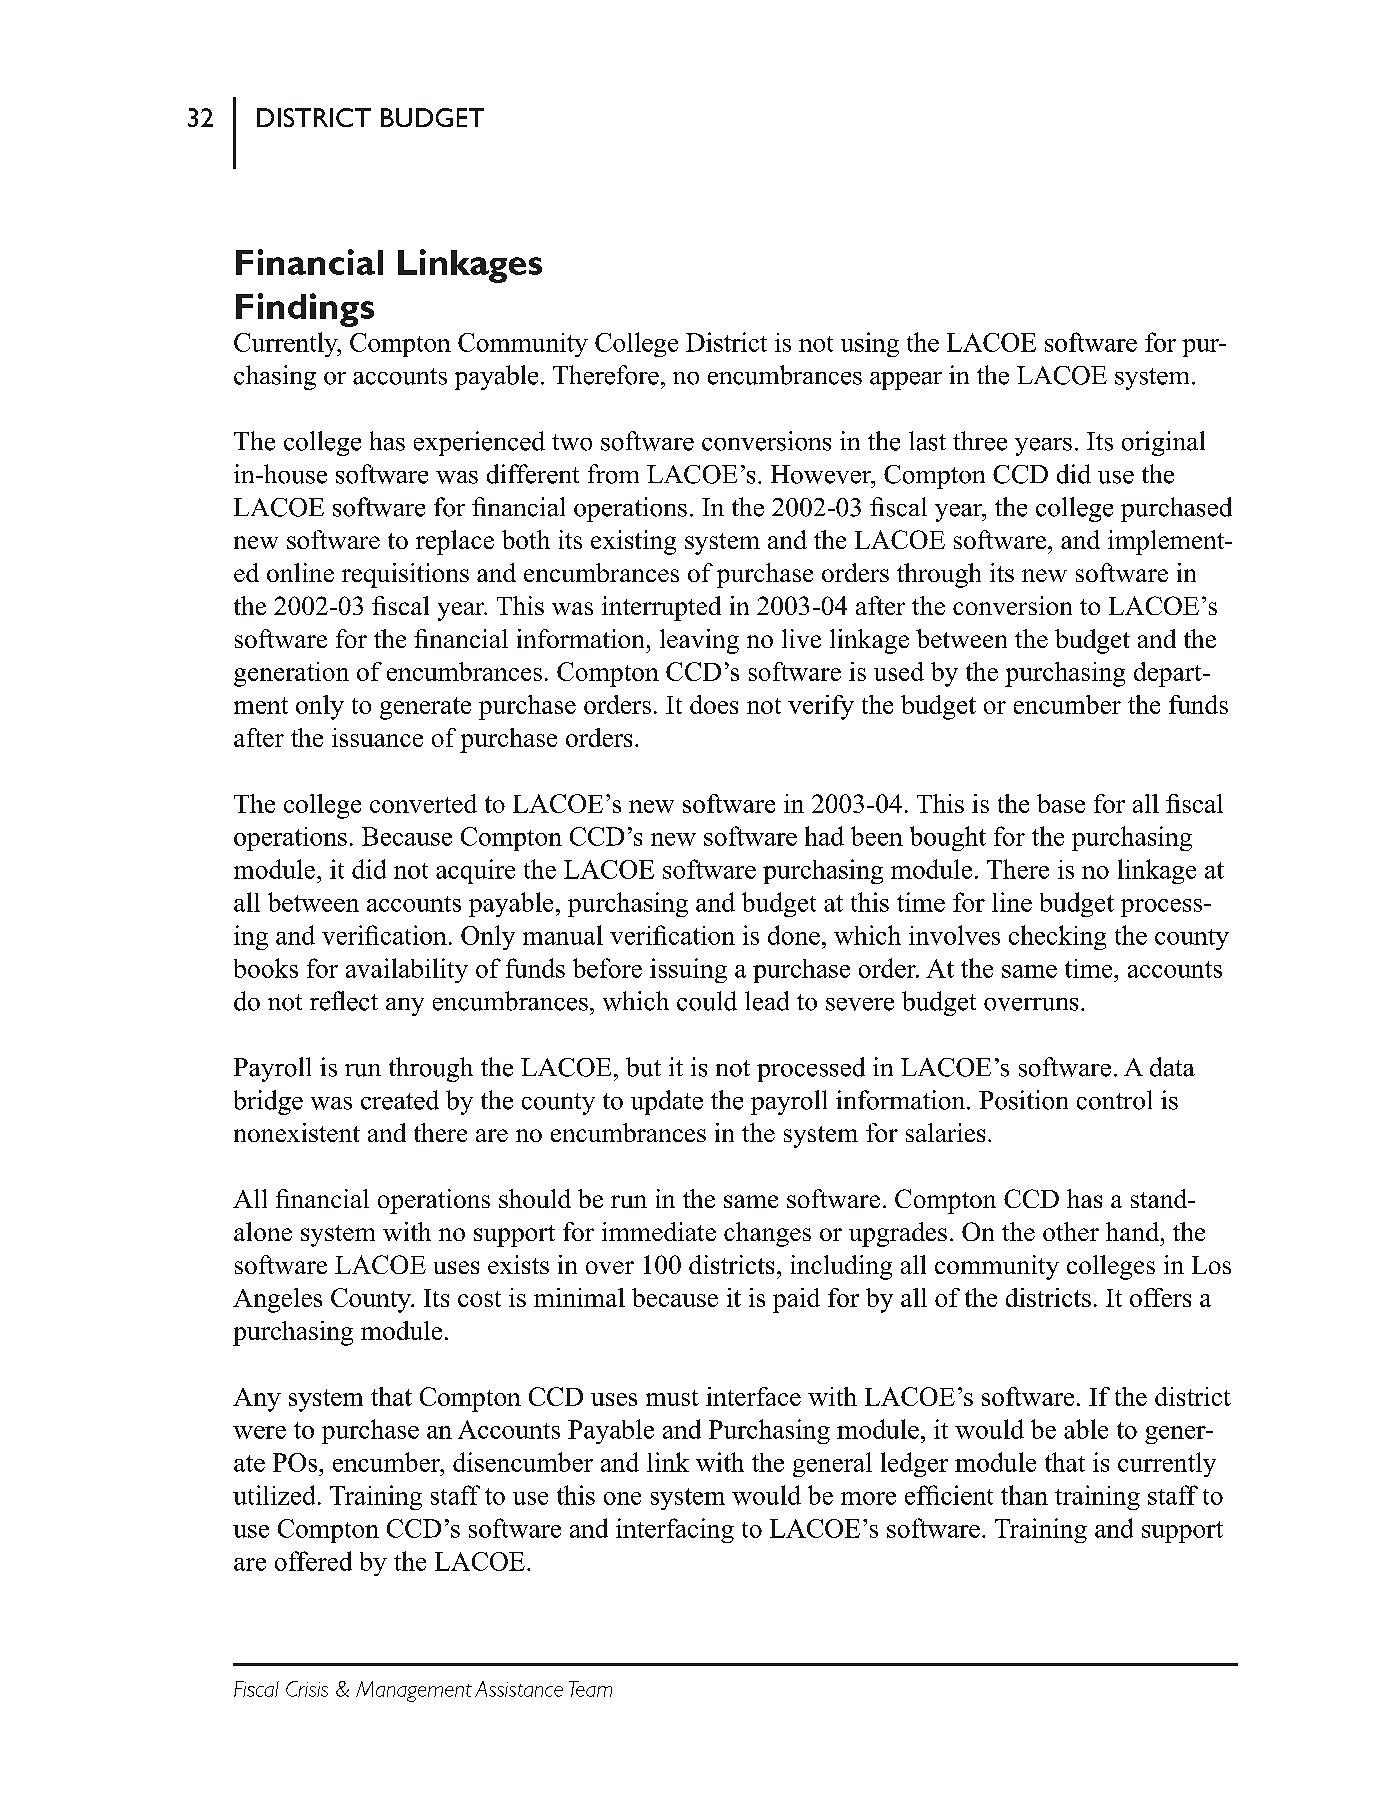  What do you see at coordinates (870, 344) in the screenshot?
I see `using` at bounding box center [870, 344].
